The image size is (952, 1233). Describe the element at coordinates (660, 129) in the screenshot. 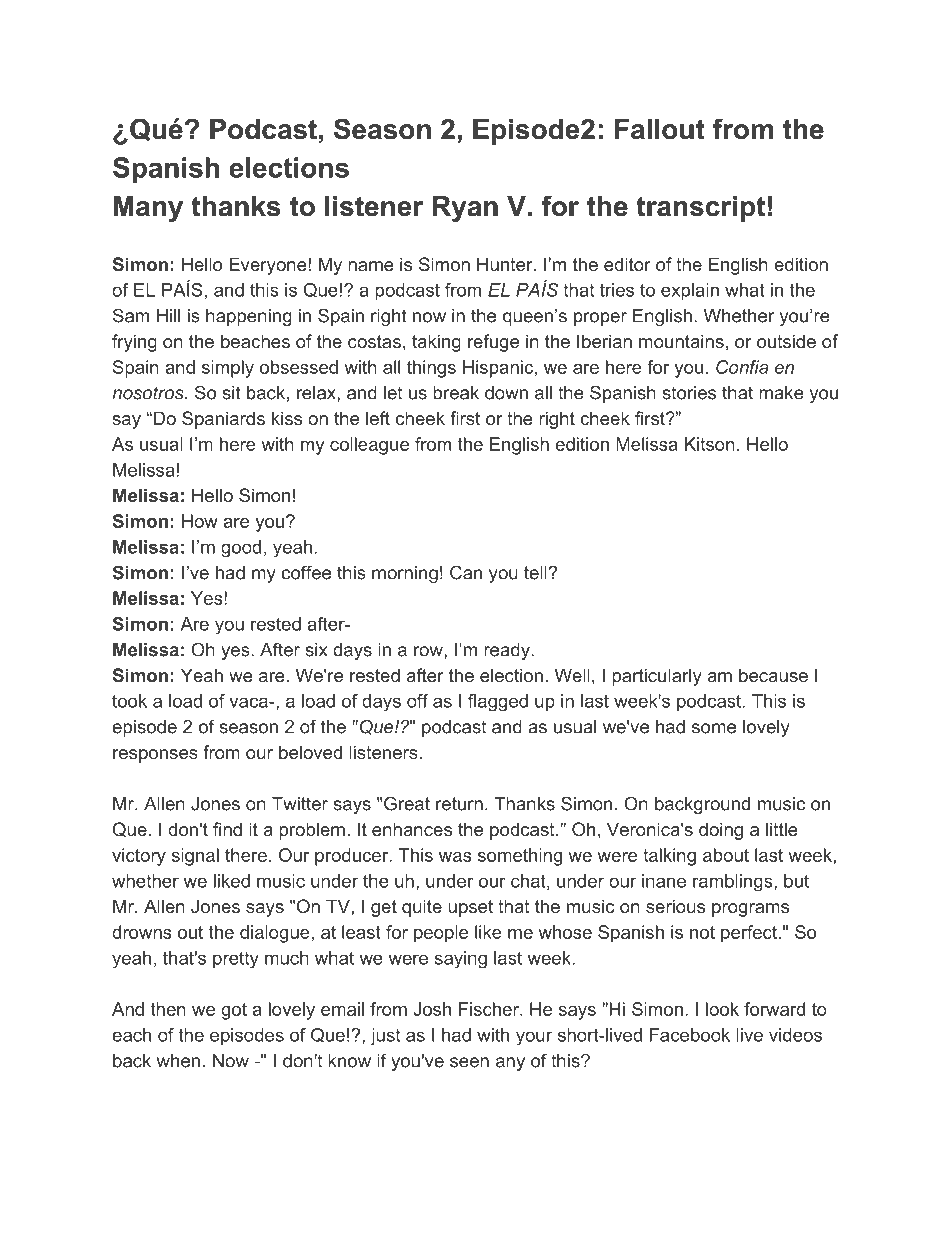

I see `Fallout` at that location.
